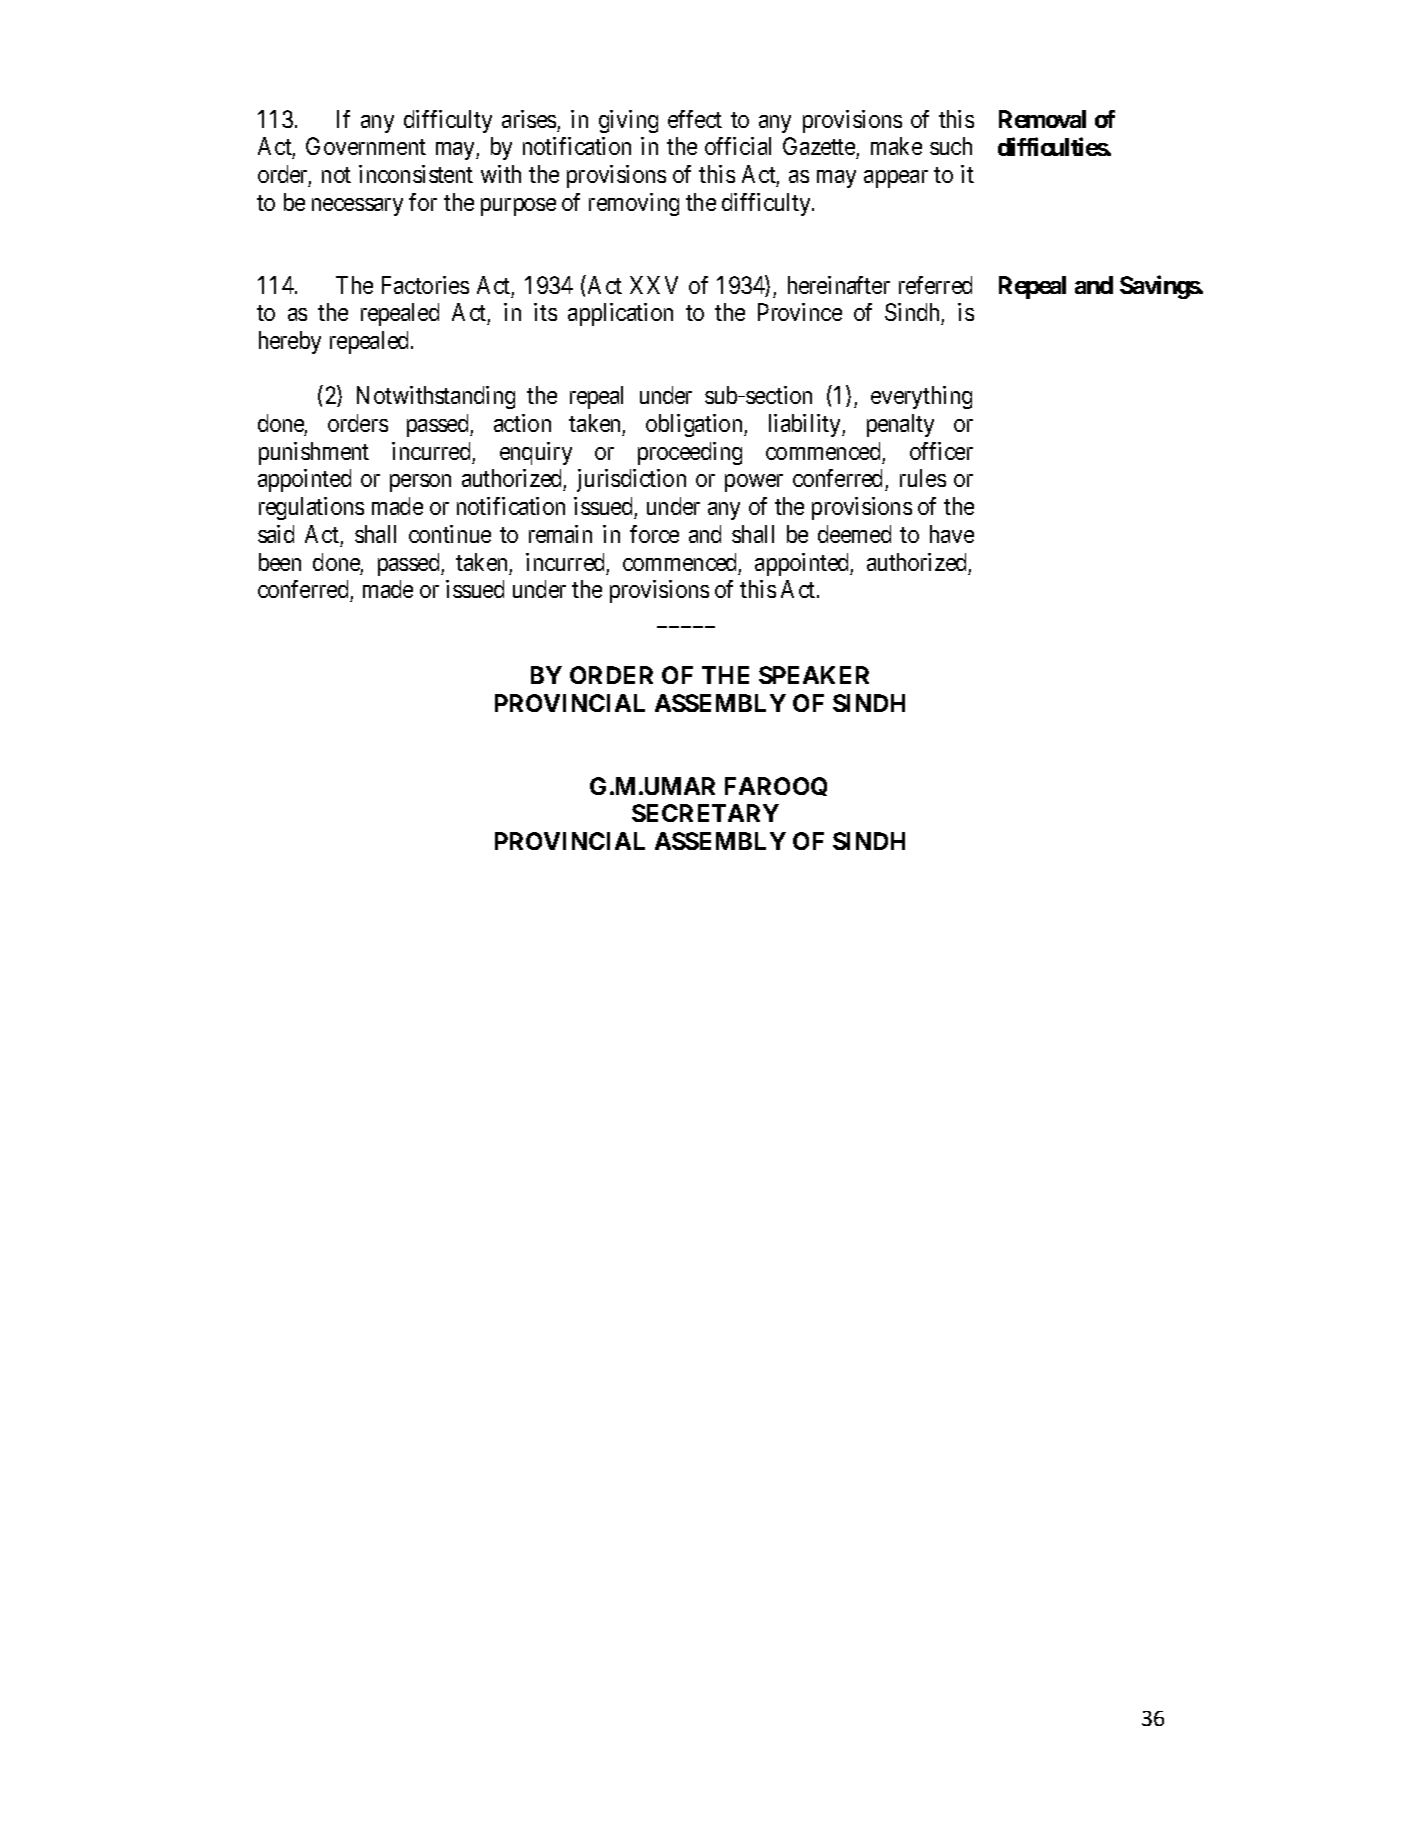 Image resolution: width=1424 pixels, height=1843 pixels. What do you see at coordinates (951, 146) in the screenshot?
I see `such` at bounding box center [951, 146].
